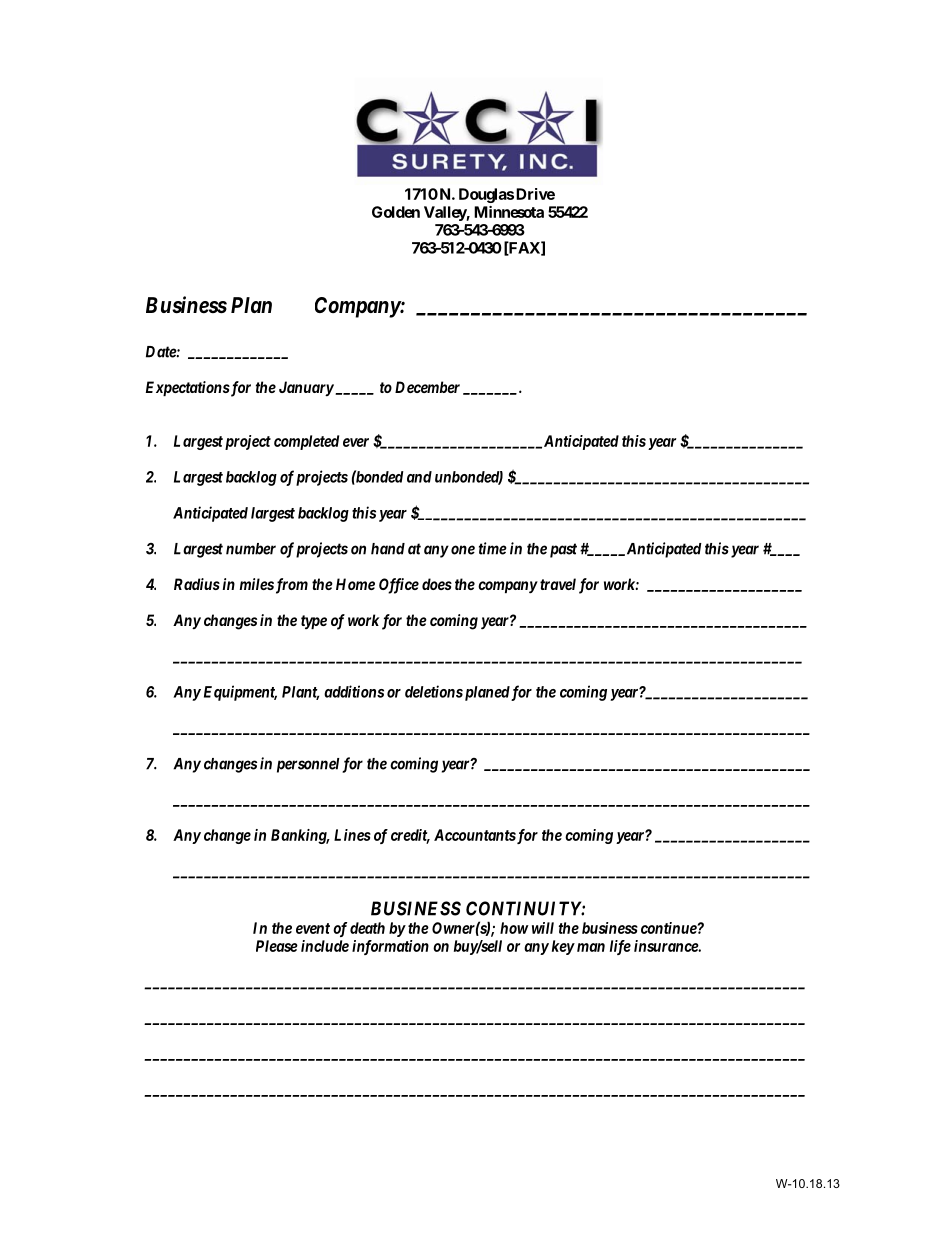 The width and height of the screenshot is (952, 1233). What do you see at coordinates (461, 550) in the screenshot?
I see `one` at bounding box center [461, 550].
